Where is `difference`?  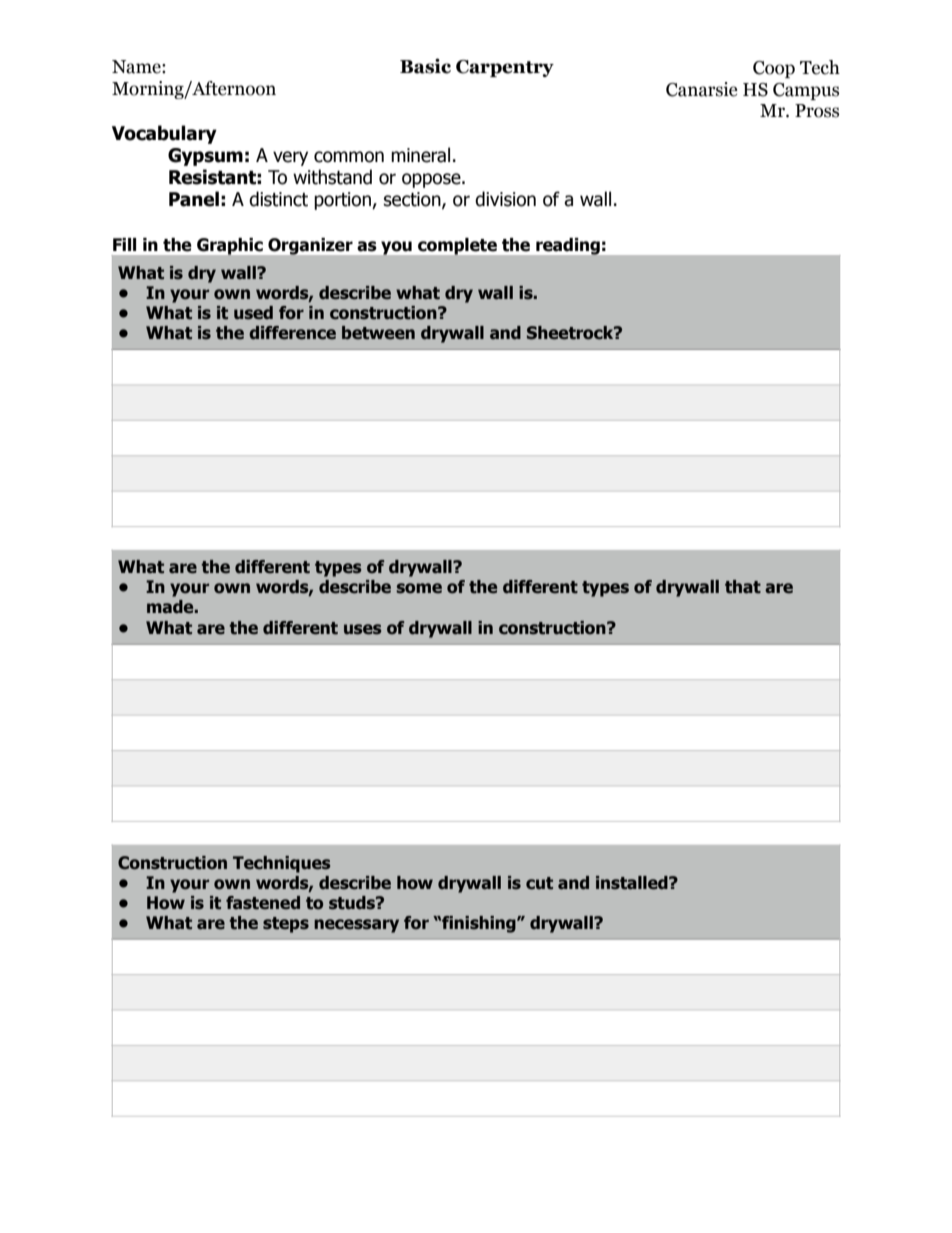 difference is located at coordinates (292, 333).
